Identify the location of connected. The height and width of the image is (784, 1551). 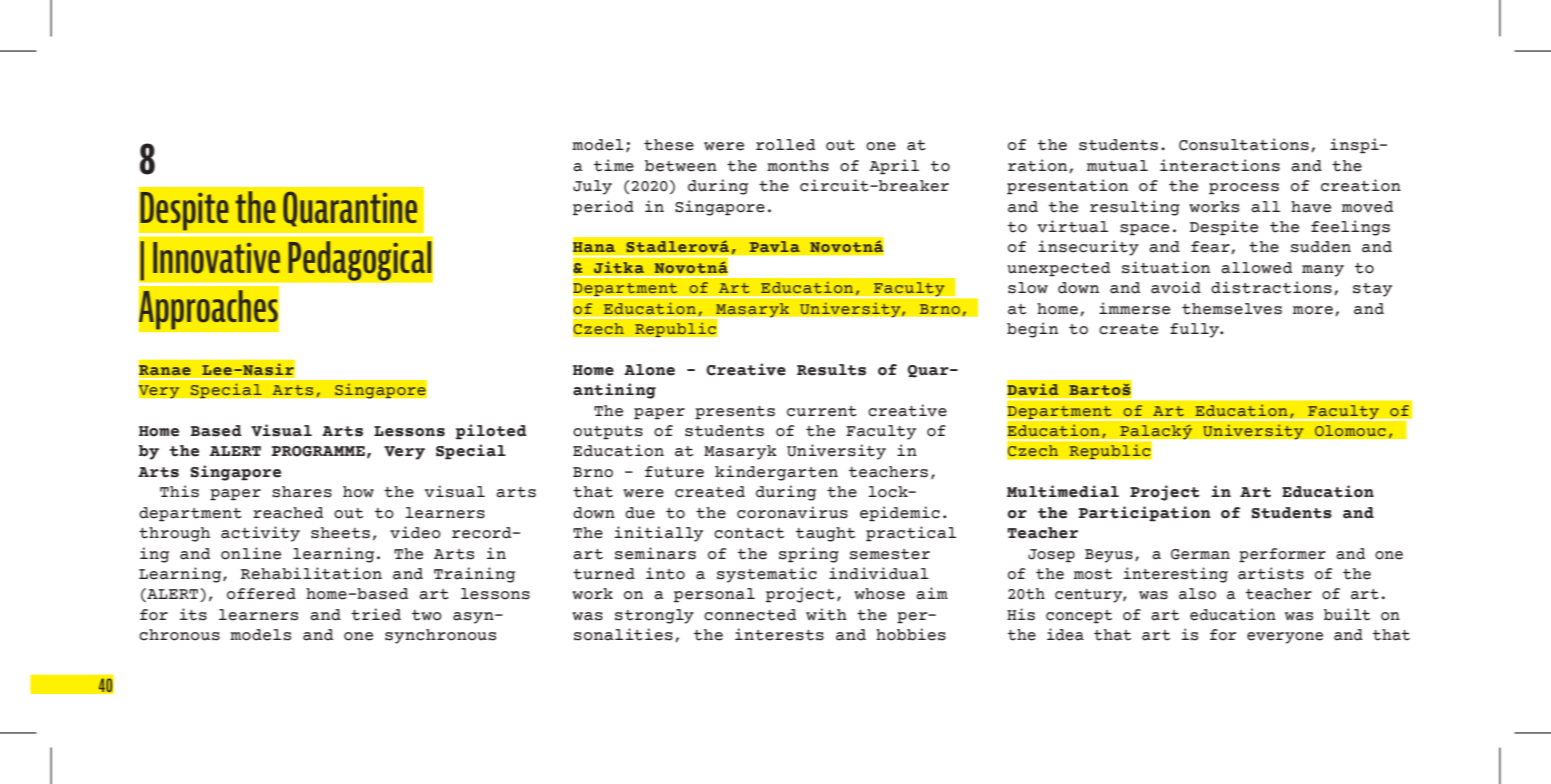
(750, 615).
